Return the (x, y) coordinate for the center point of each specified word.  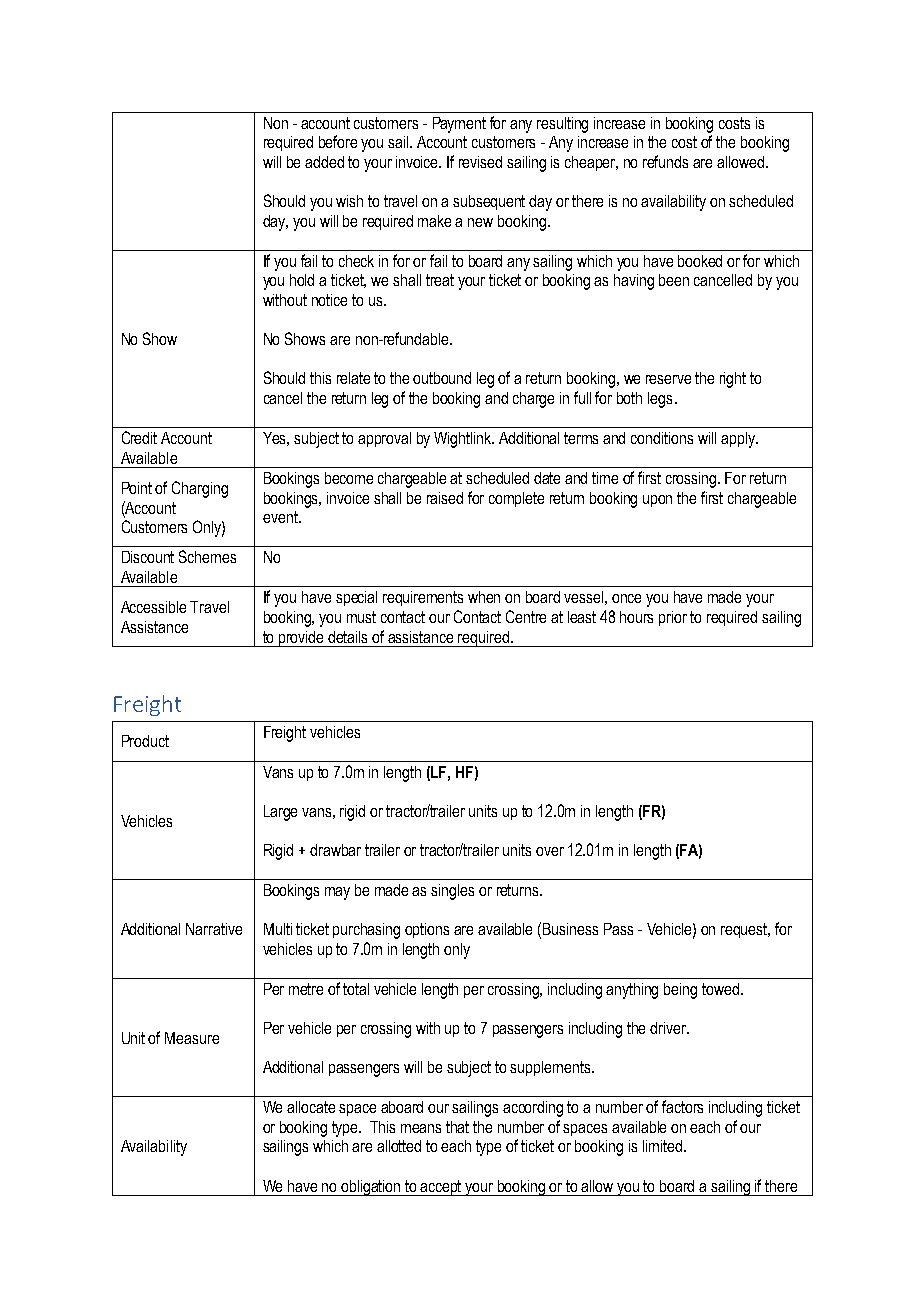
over (550, 851)
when (484, 597)
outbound (442, 378)
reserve (668, 379)
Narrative (214, 929)
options (427, 930)
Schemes (207, 556)
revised (480, 162)
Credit (139, 437)
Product (145, 741)
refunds (665, 161)
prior (673, 618)
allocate (311, 1107)
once (626, 598)
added (324, 162)
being (680, 991)
